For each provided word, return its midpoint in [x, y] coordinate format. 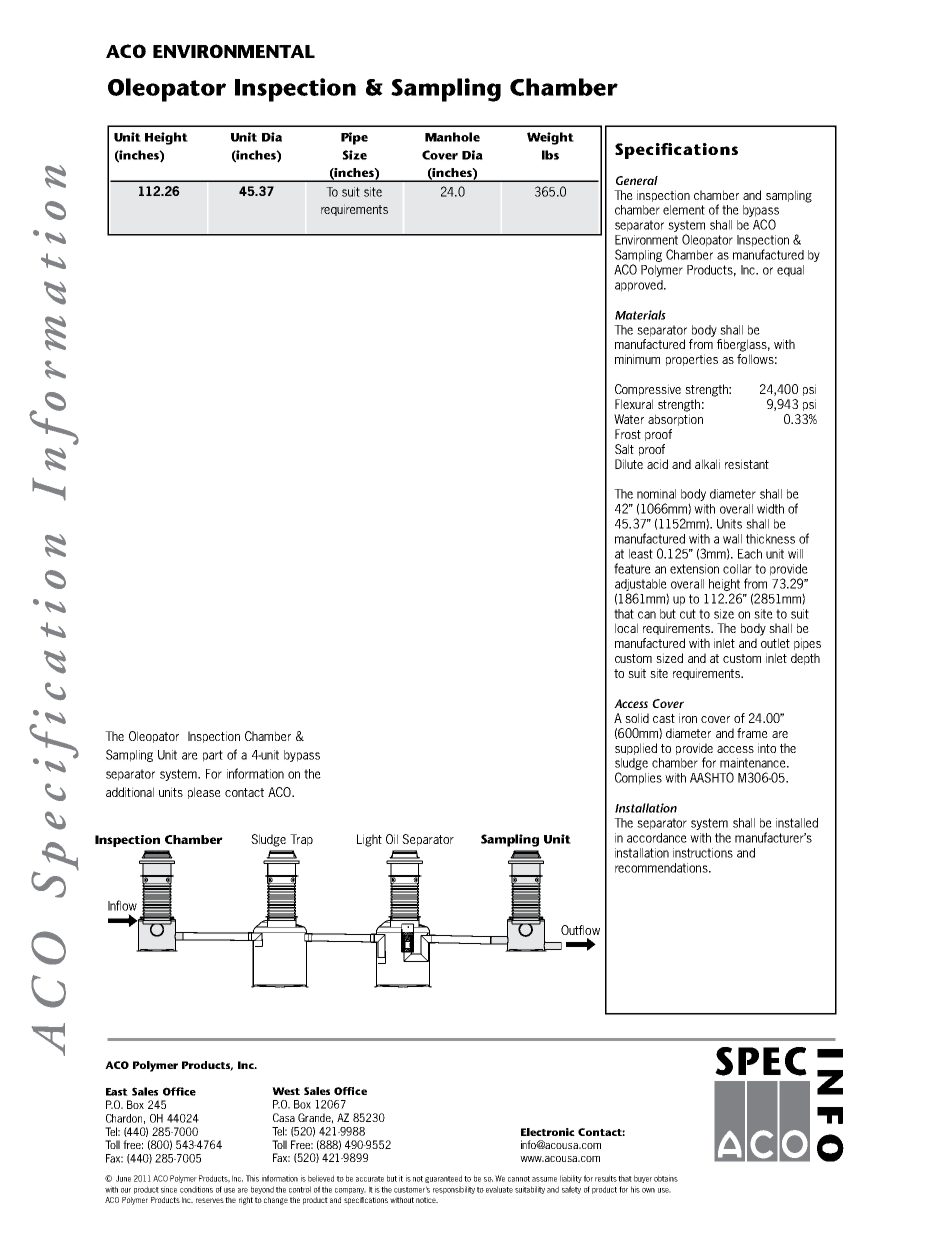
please [204, 793]
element [684, 210]
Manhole [452, 137]
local [626, 628]
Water [629, 419]
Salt [624, 449]
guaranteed [443, 1179]
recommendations [662, 868]
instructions [703, 853]
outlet [775, 643]
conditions [196, 1189]
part [213, 756]
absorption [675, 420]
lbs [550, 155]
